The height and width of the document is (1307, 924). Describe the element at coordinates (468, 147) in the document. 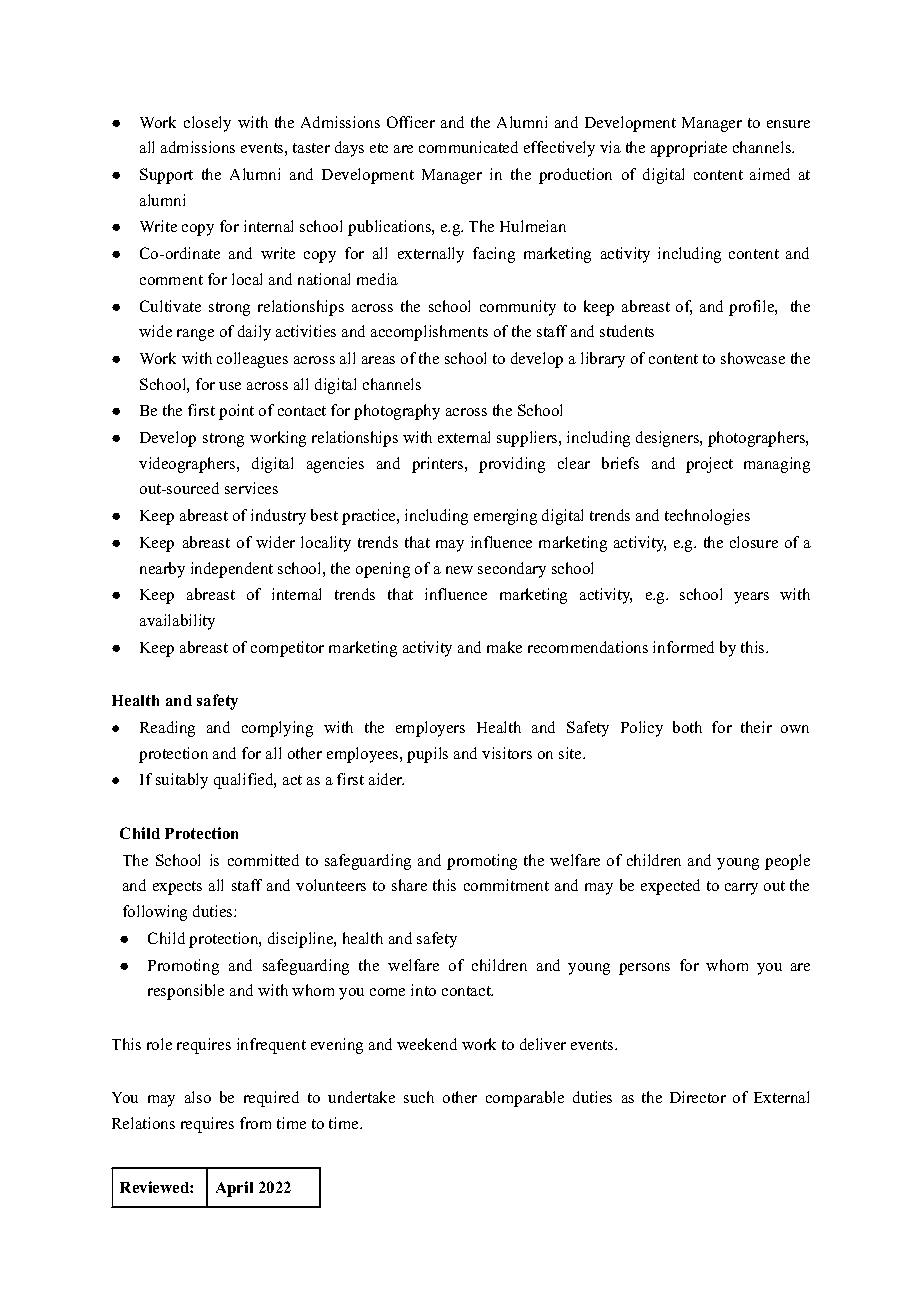

I see `communicated` at that location.
